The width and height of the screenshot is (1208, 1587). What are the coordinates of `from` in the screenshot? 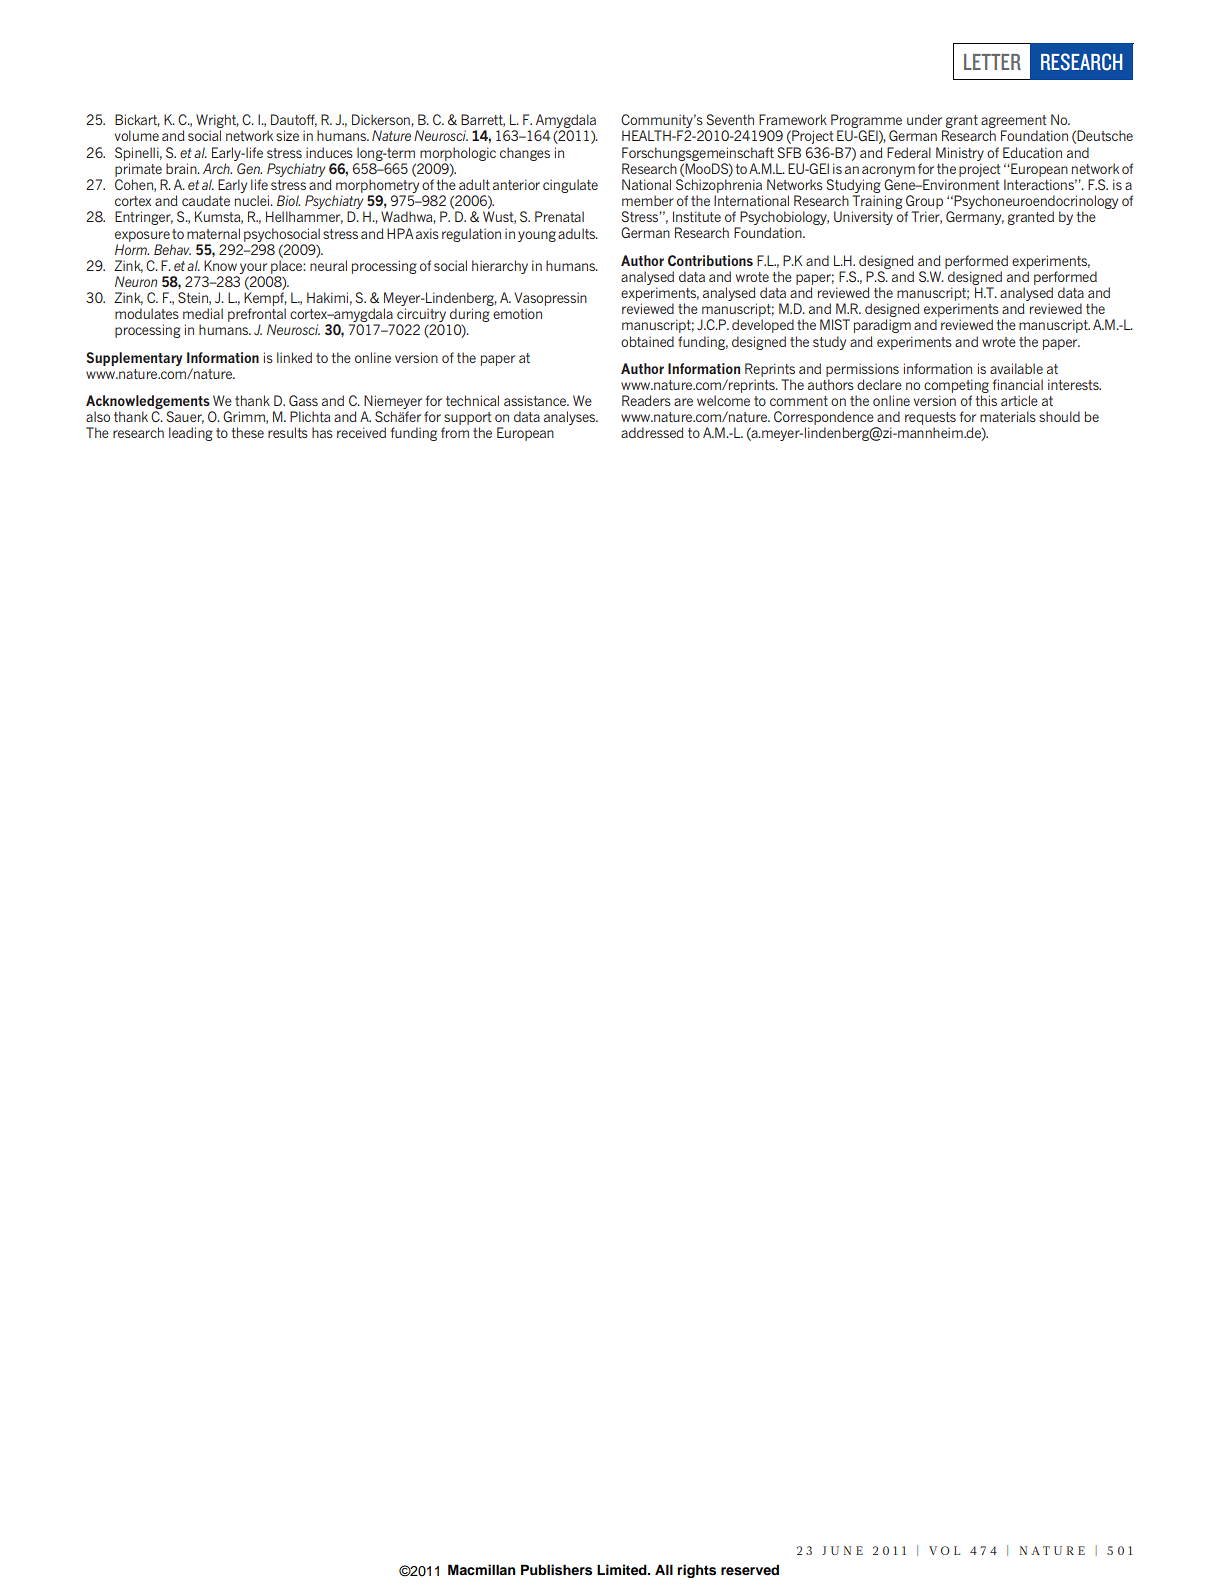 It's located at (455, 432).
